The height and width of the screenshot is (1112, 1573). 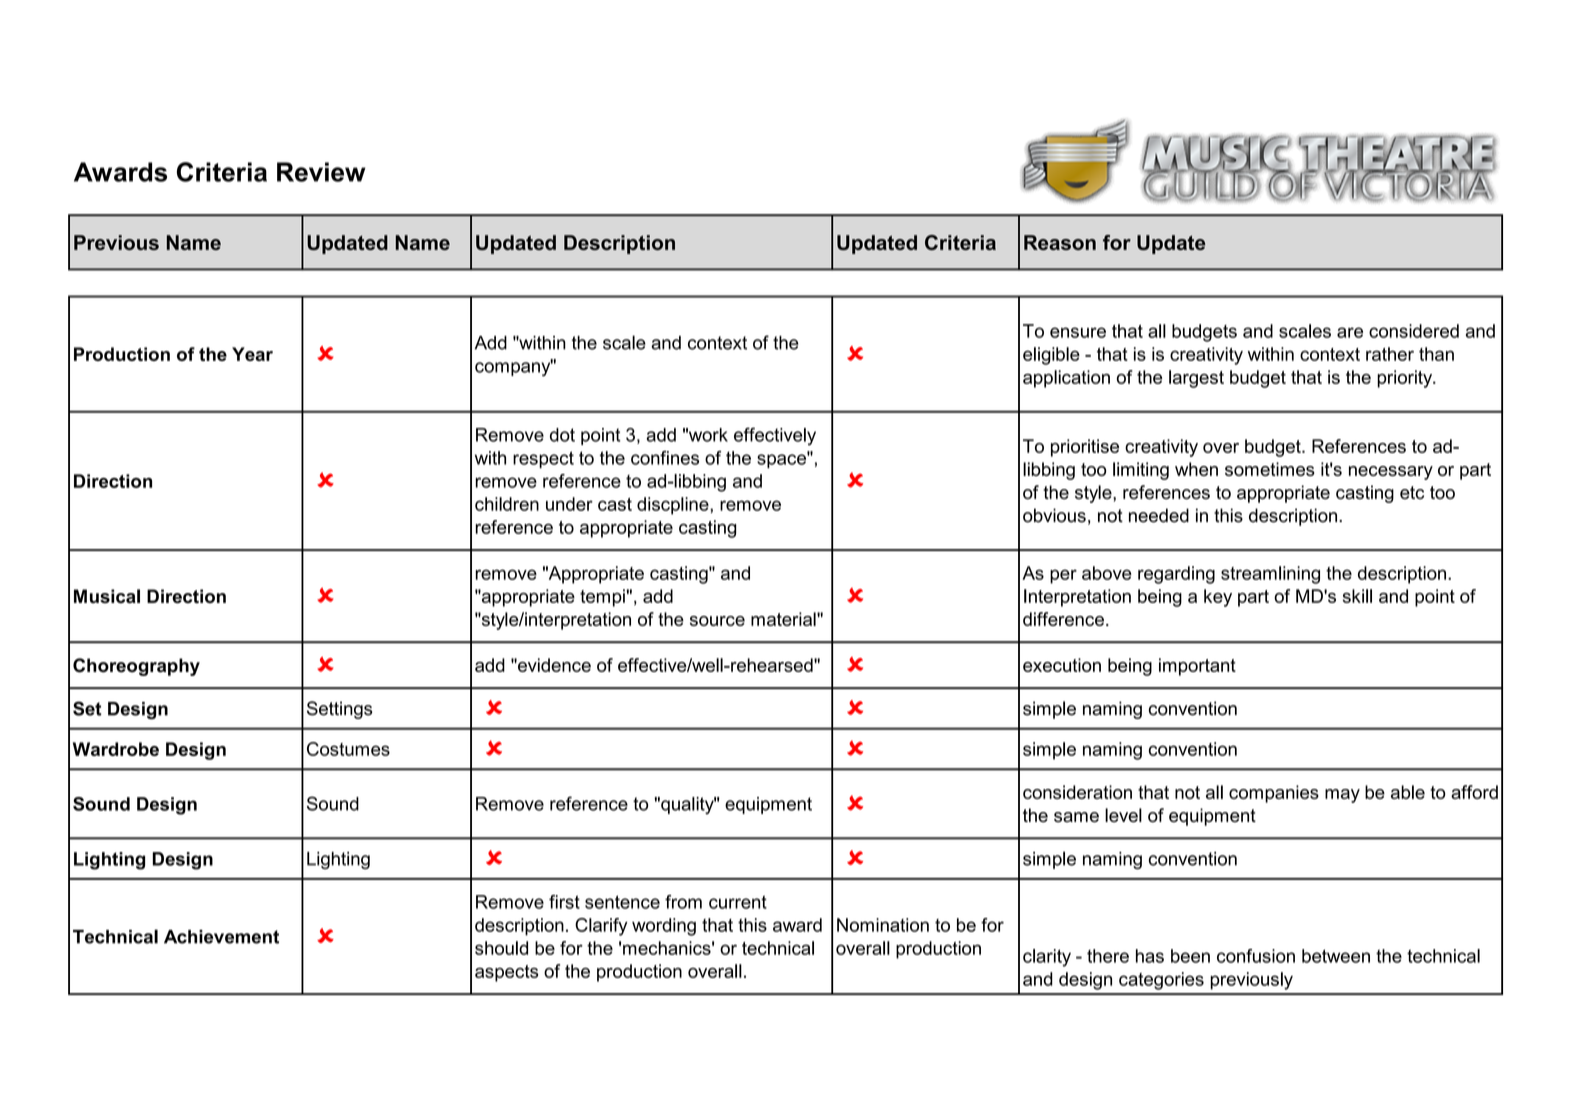 I want to click on are, so click(x=1350, y=332).
